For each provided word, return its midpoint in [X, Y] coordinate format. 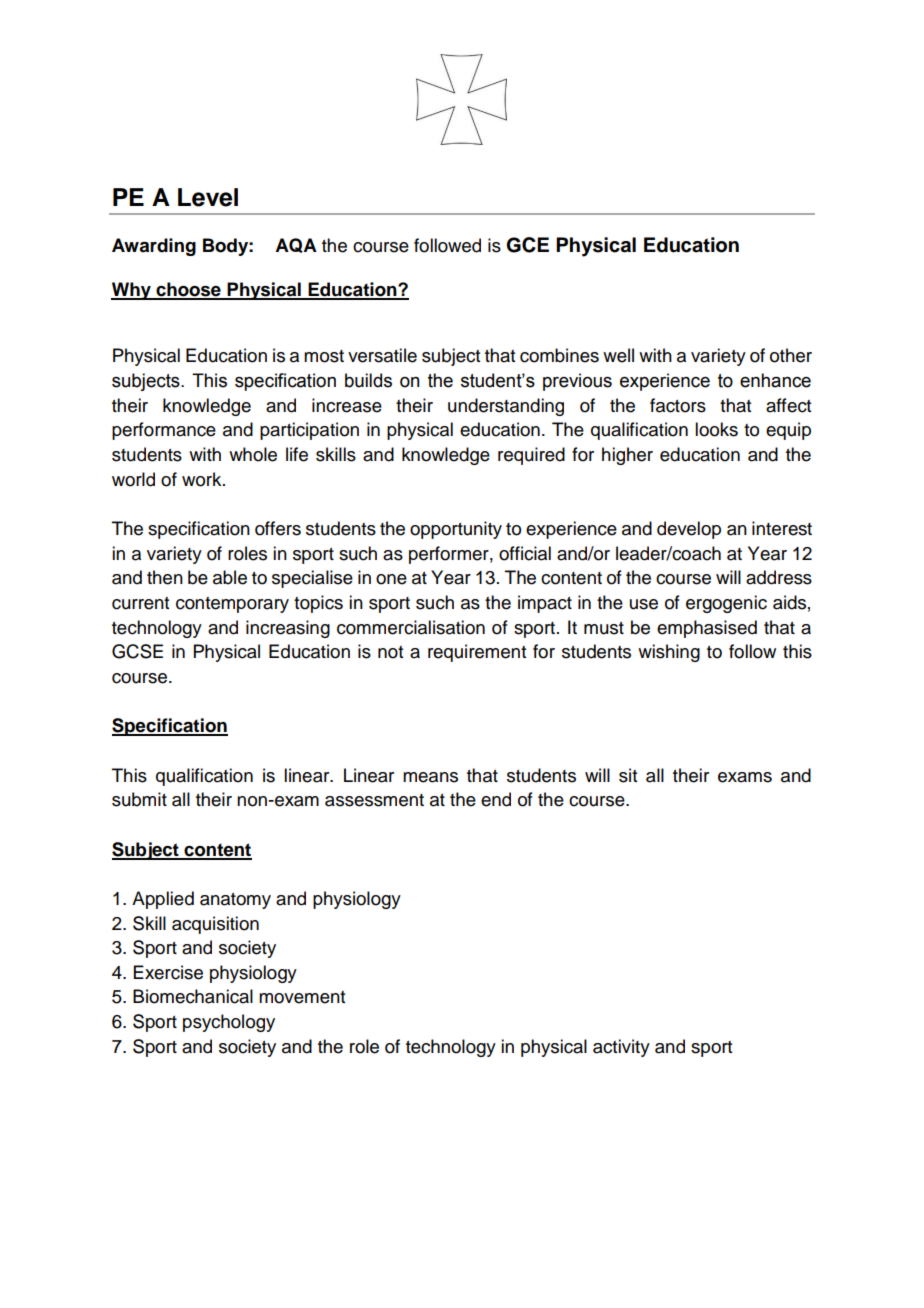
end [496, 799]
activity [621, 1048]
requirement [477, 653]
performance [164, 431]
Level [208, 197]
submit [139, 799]
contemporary [232, 605]
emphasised [707, 629]
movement [302, 997]
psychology [229, 1023]
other [791, 355]
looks [716, 429]
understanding [506, 407]
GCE [527, 245]
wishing [669, 653]
